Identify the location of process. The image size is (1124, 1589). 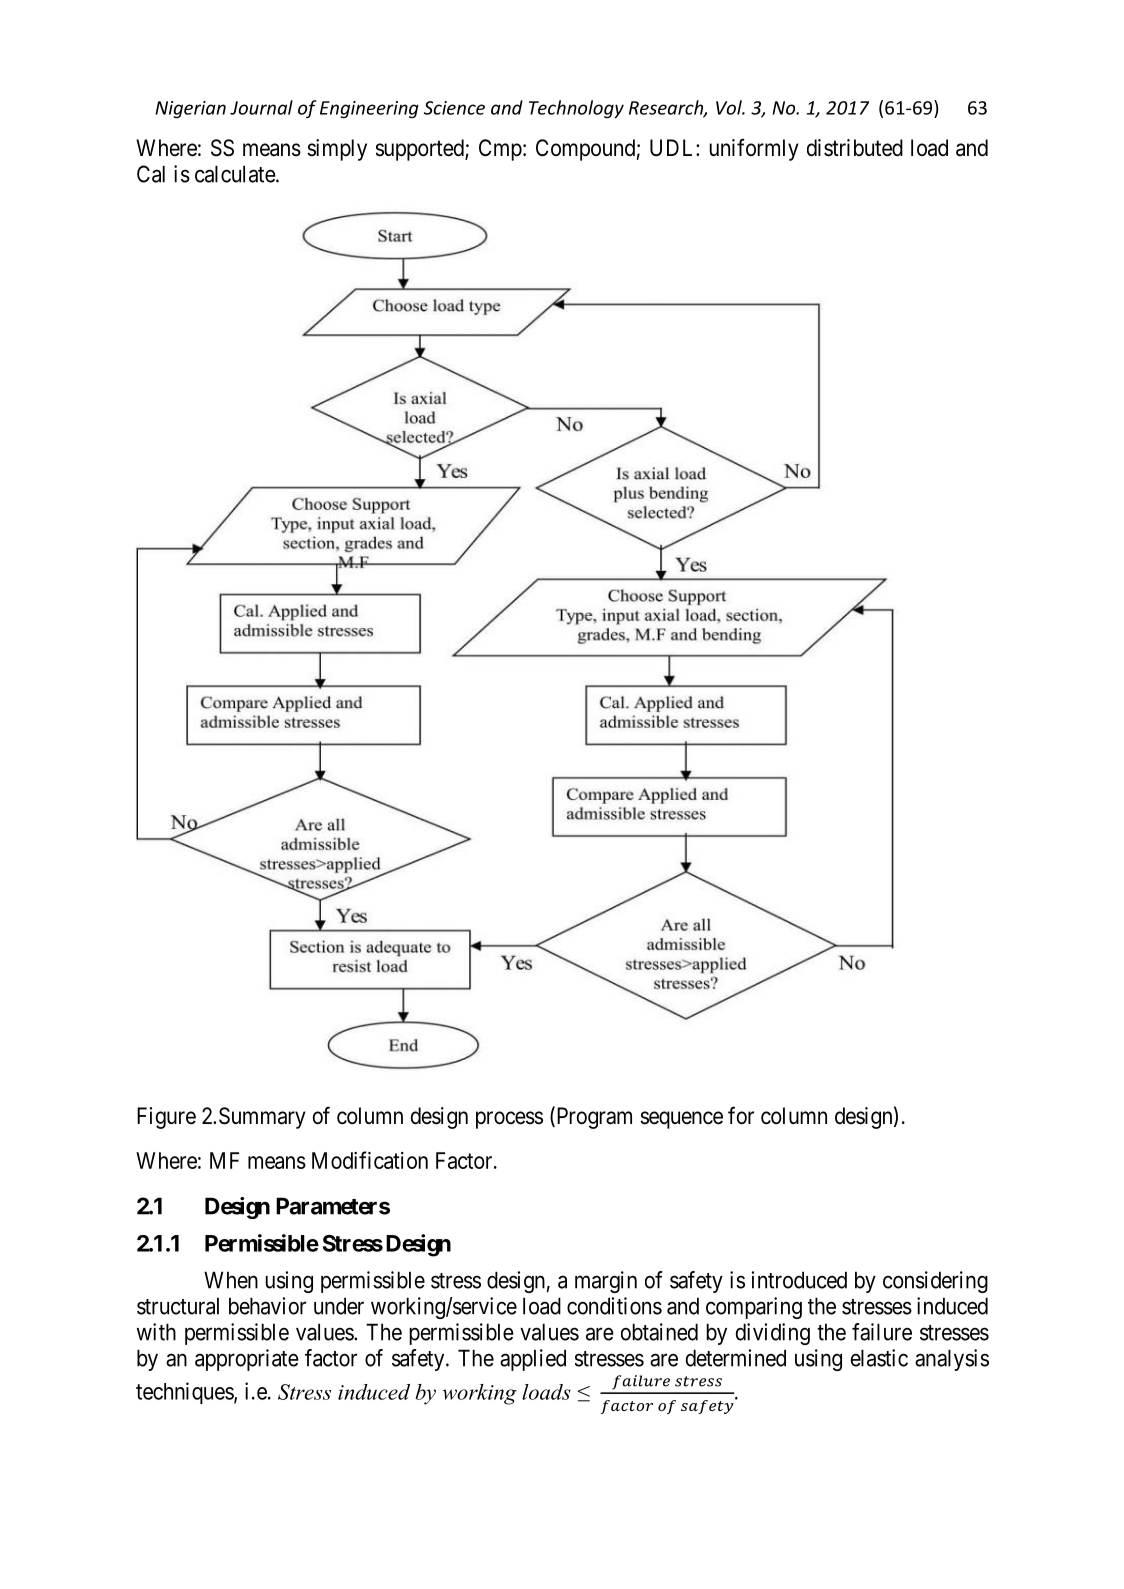
(509, 1120).
